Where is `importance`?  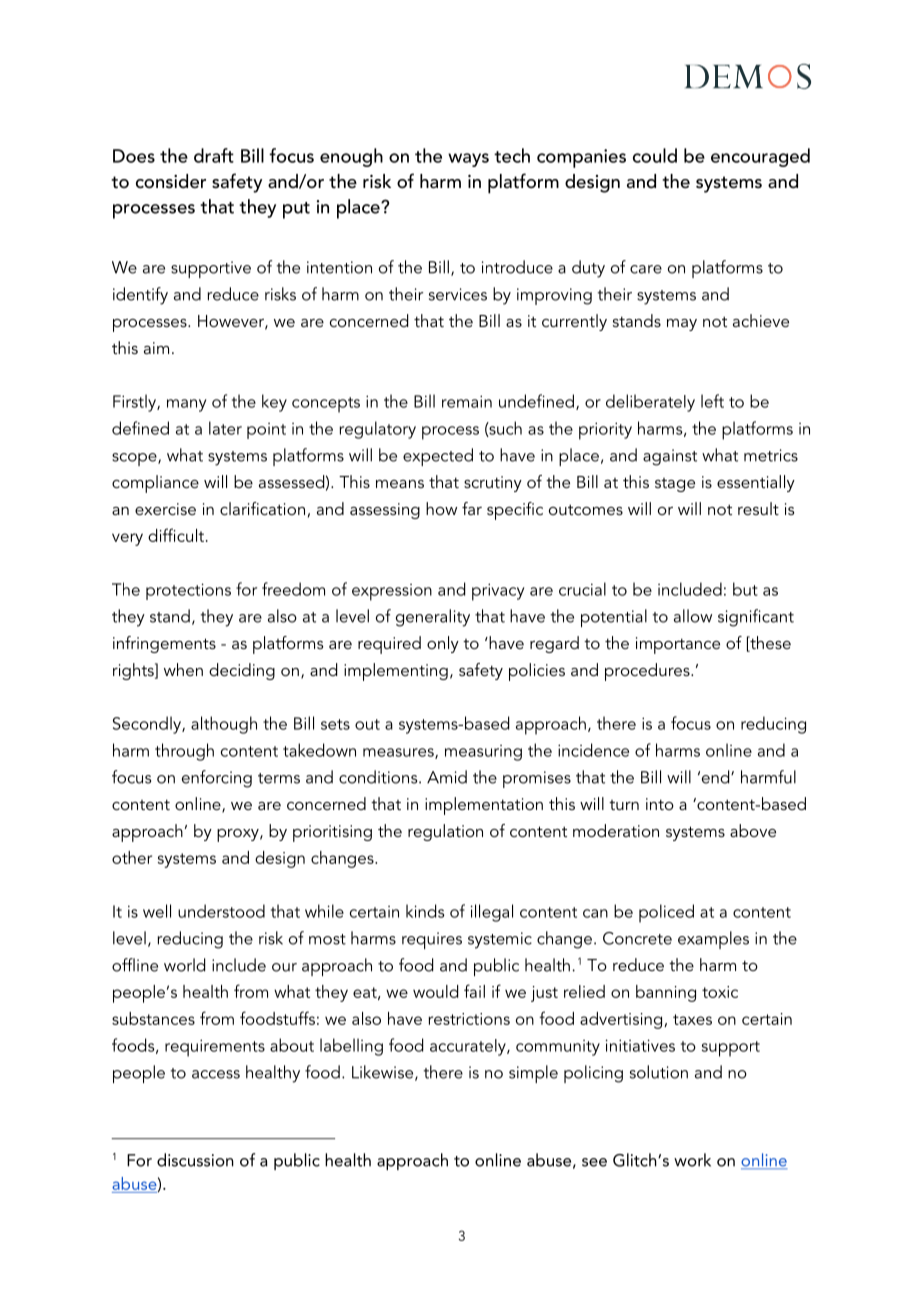 importance is located at coordinates (678, 645).
